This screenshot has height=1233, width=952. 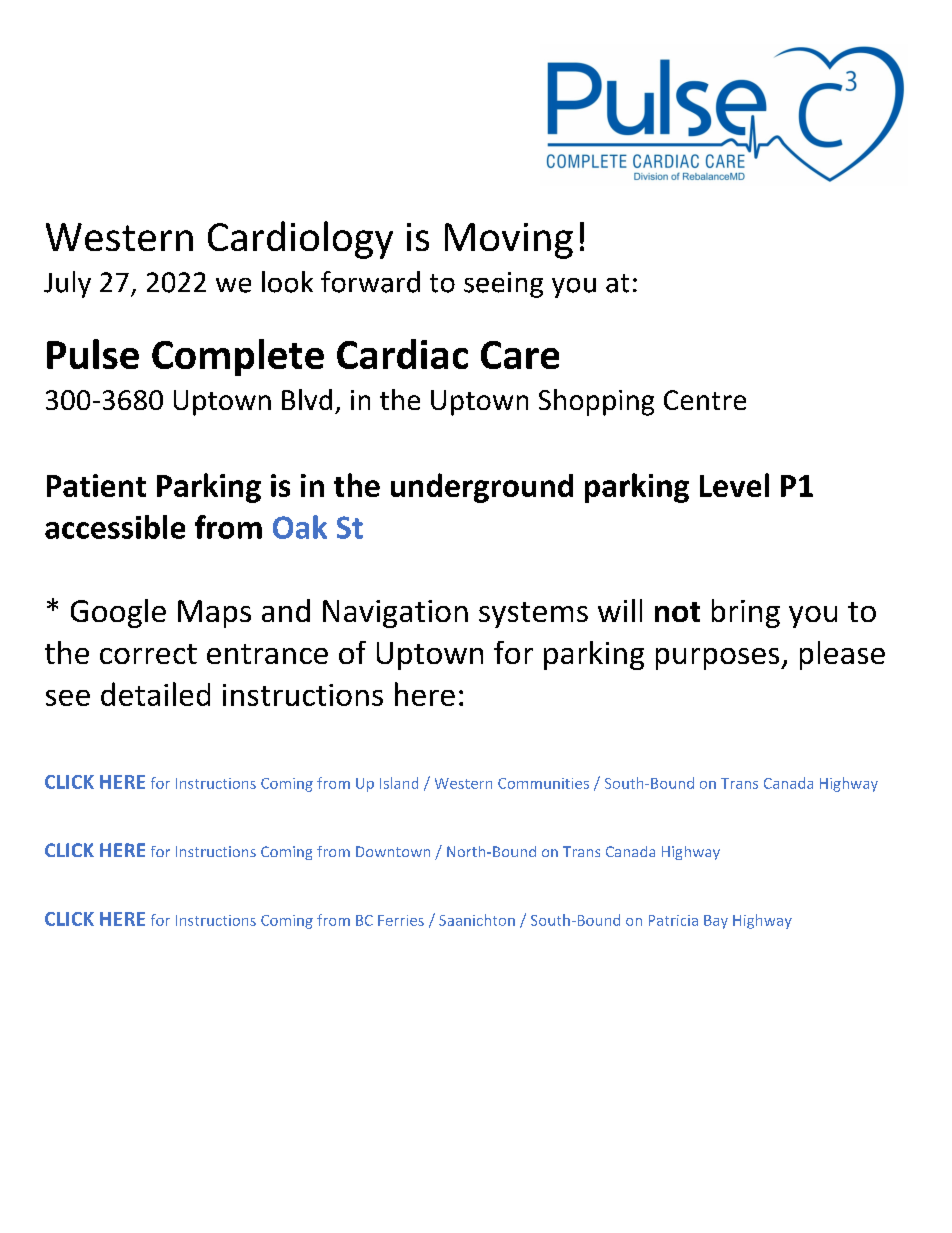 I want to click on Island, so click(x=399, y=783).
